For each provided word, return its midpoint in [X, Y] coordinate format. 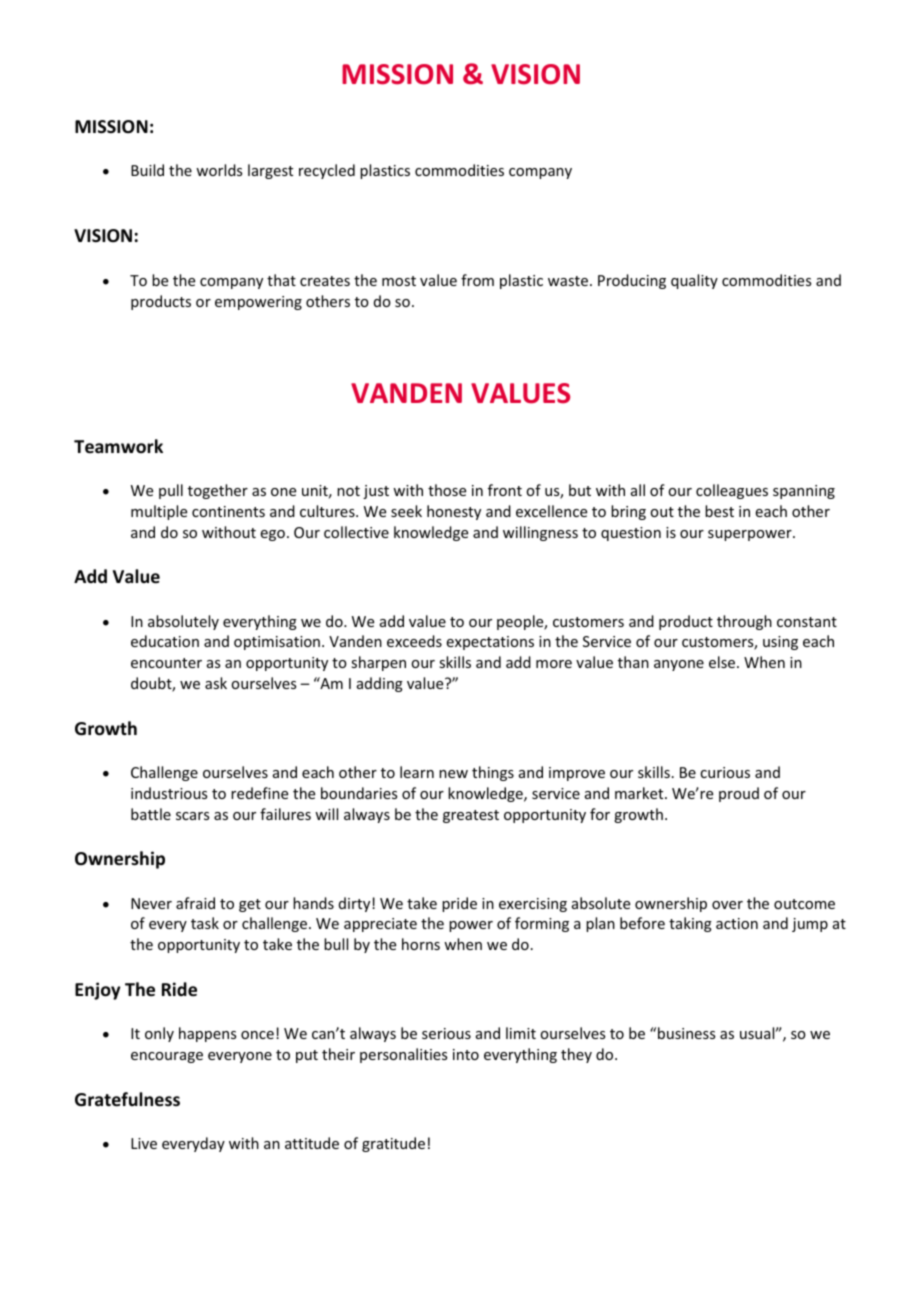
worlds [219, 170]
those [447, 490]
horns [421, 944]
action [737, 923]
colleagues [732, 491]
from [477, 280]
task [205, 923]
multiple [159, 512]
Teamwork [118, 446]
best [719, 511]
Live [144, 1143]
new [453, 774]
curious [725, 772]
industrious [169, 793]
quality [694, 281]
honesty [454, 512]
